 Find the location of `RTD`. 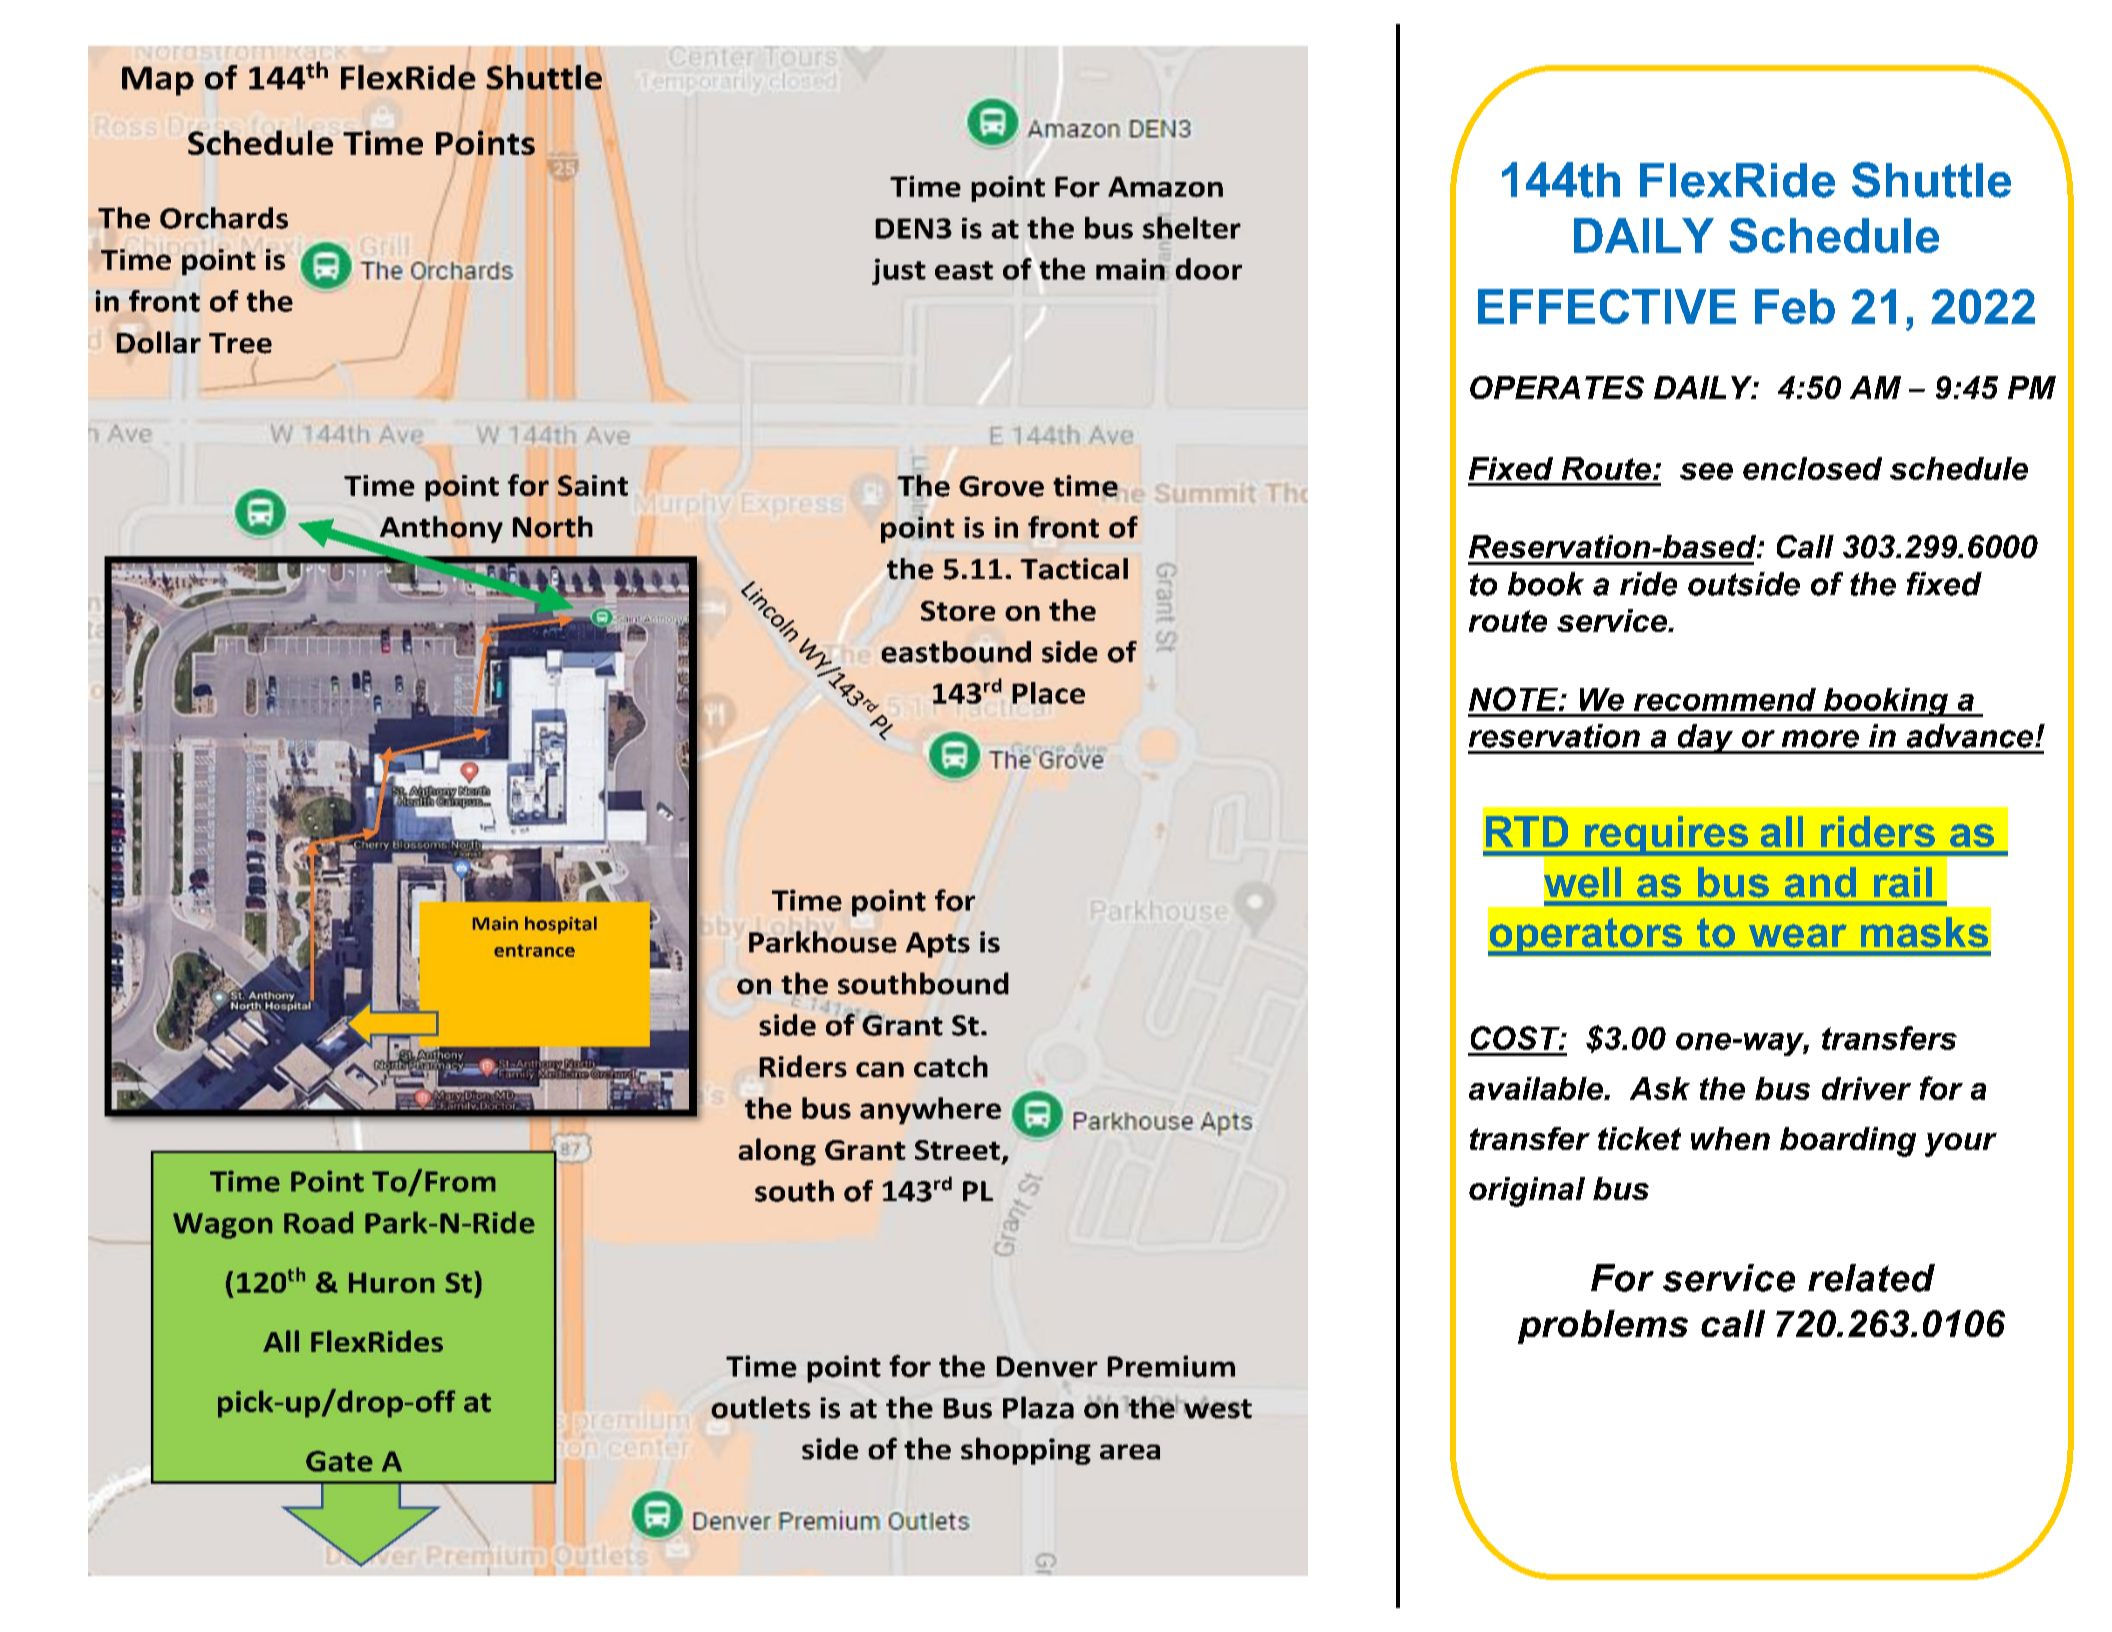

RTD is located at coordinates (1527, 831).
